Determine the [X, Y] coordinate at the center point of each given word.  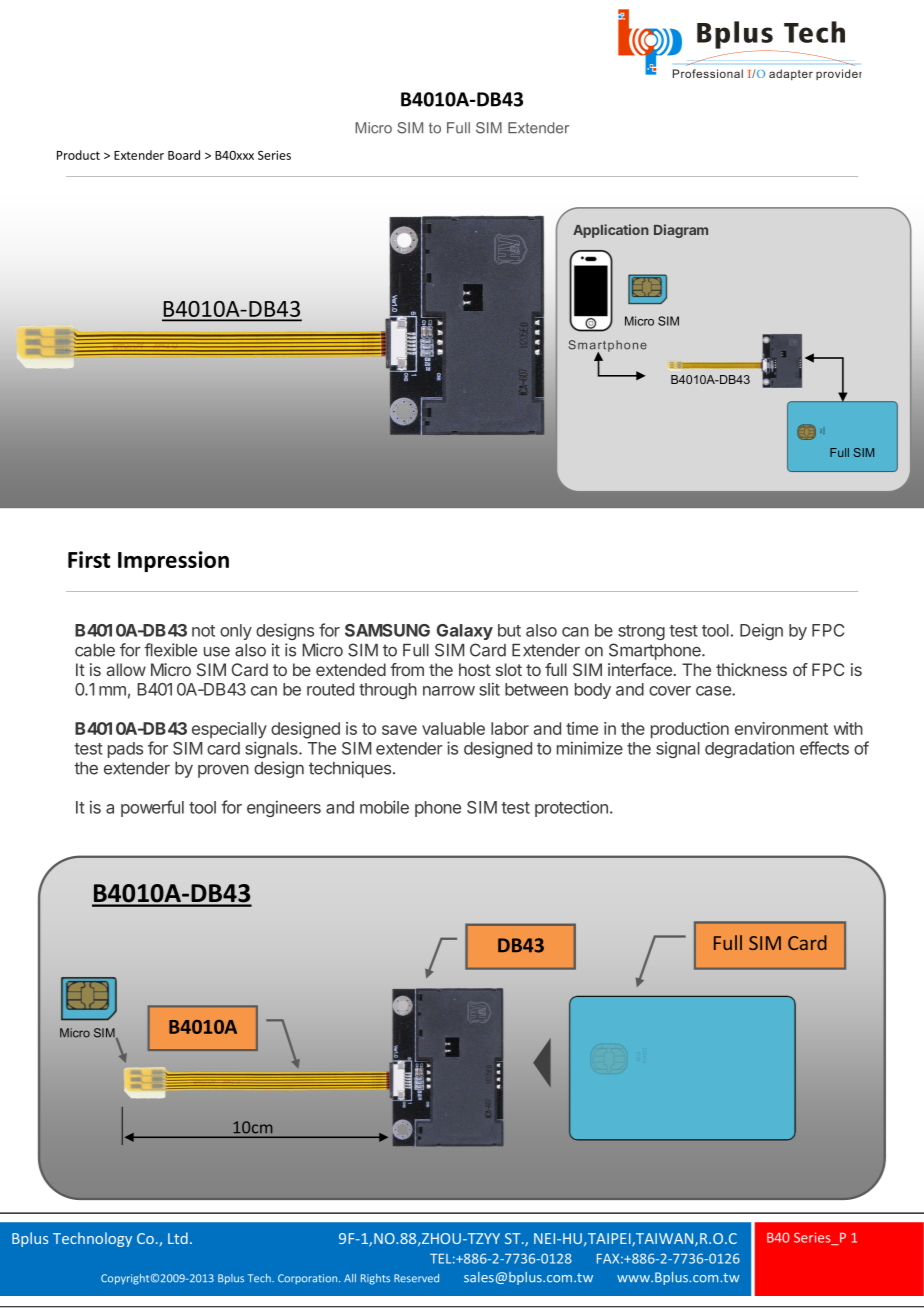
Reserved [416, 1278]
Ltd [178, 1238]
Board [184, 155]
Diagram [681, 231]
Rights [375, 1279]
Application [611, 231]
